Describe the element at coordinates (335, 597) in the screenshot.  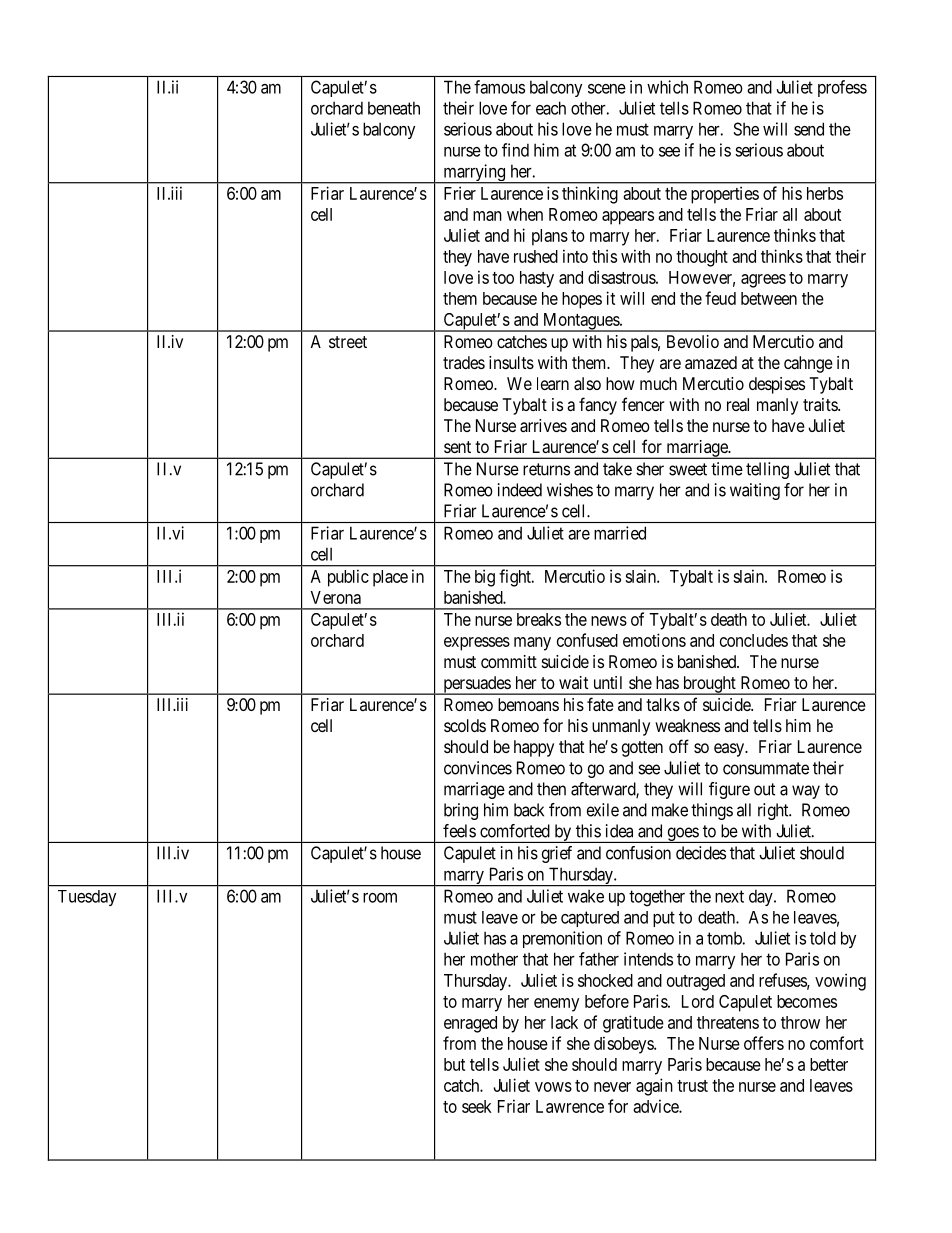
I see `Verona` at that location.
